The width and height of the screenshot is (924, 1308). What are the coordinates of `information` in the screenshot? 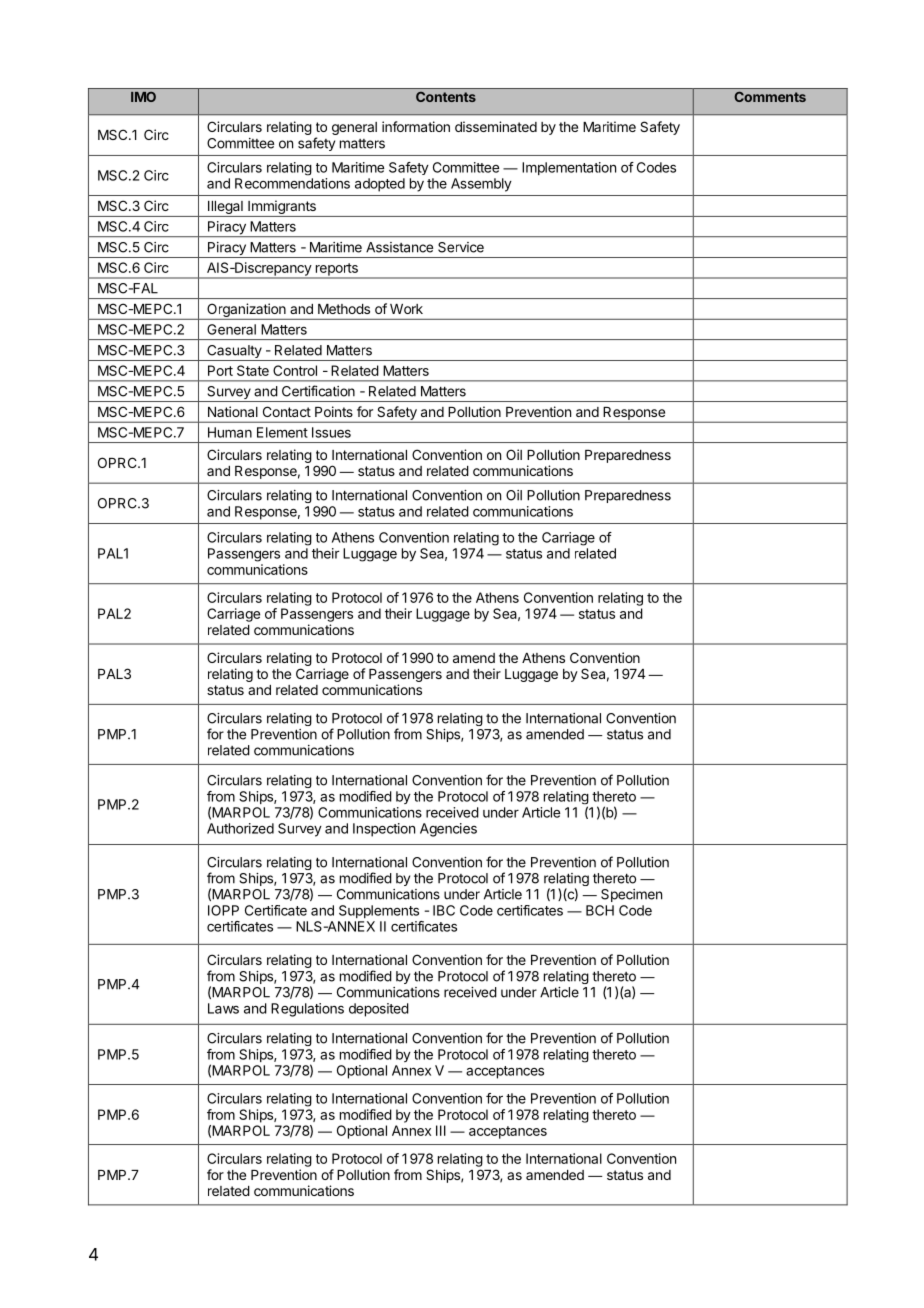 It's located at (416, 126).
